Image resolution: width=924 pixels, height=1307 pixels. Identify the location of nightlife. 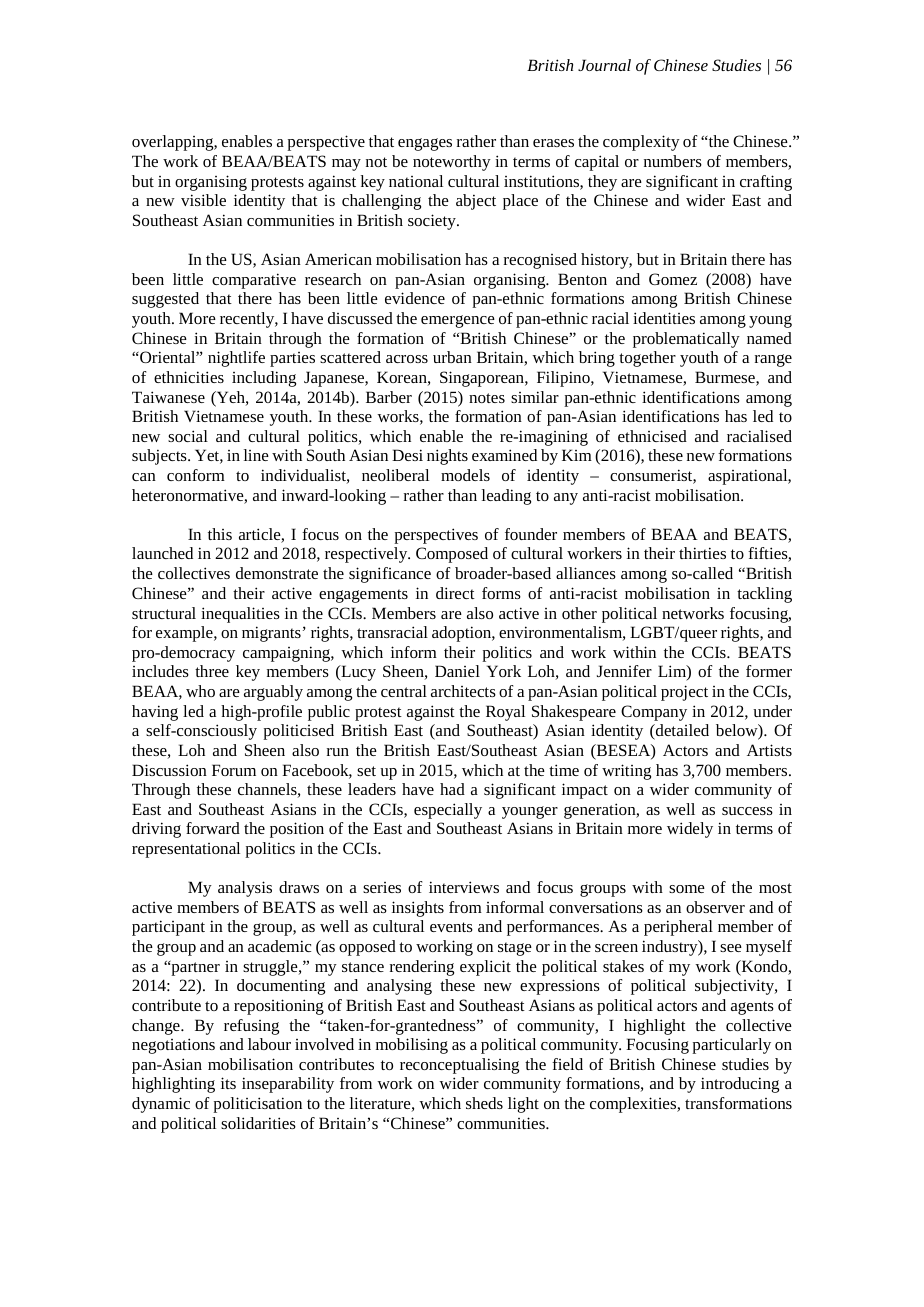
(236, 359).
